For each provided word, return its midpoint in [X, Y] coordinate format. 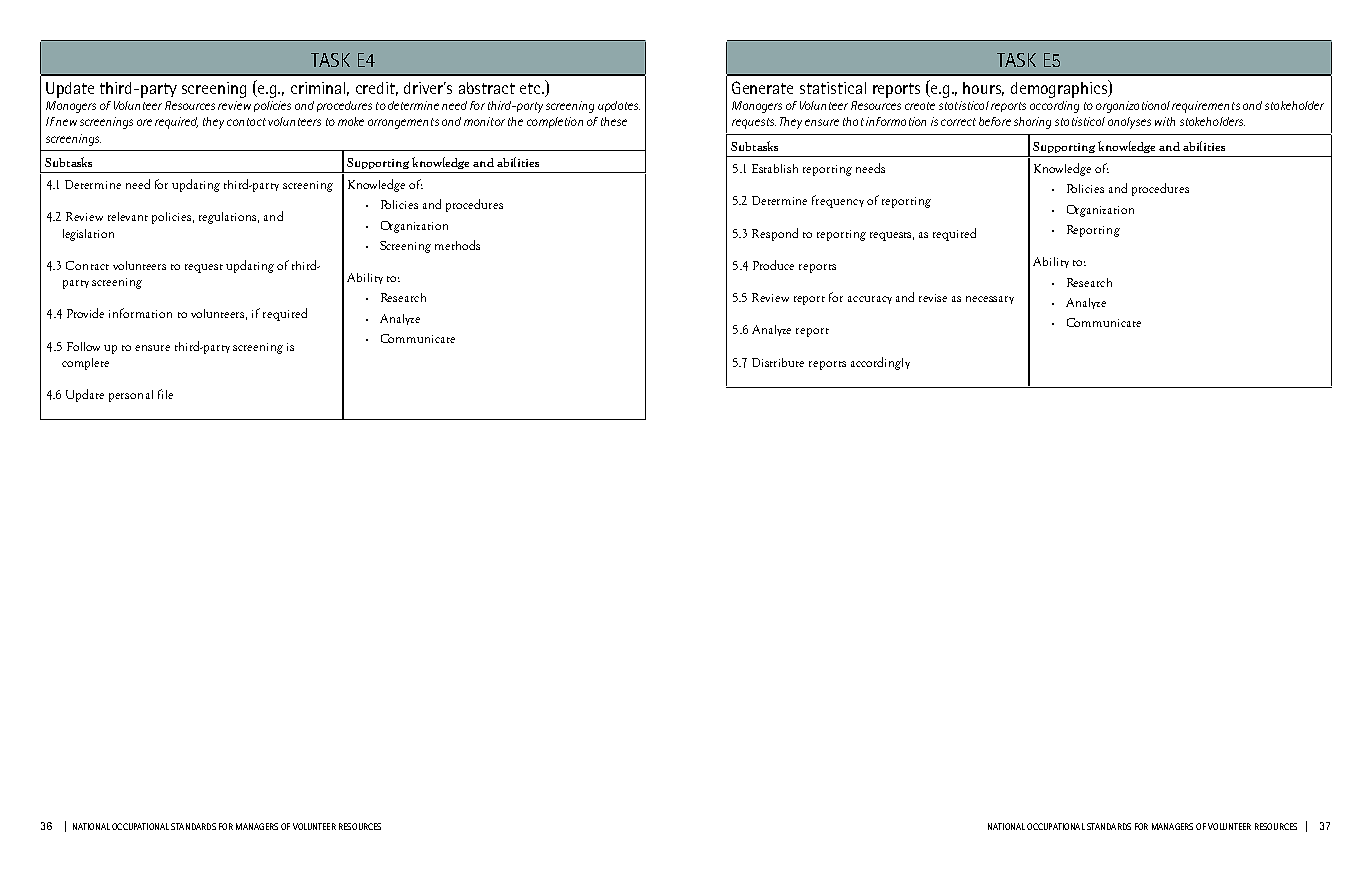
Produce [773, 265]
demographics [1060, 89]
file [165, 394]
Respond [775, 234]
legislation [88, 235]
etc [532, 88]
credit [377, 89]
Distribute [778, 362]
